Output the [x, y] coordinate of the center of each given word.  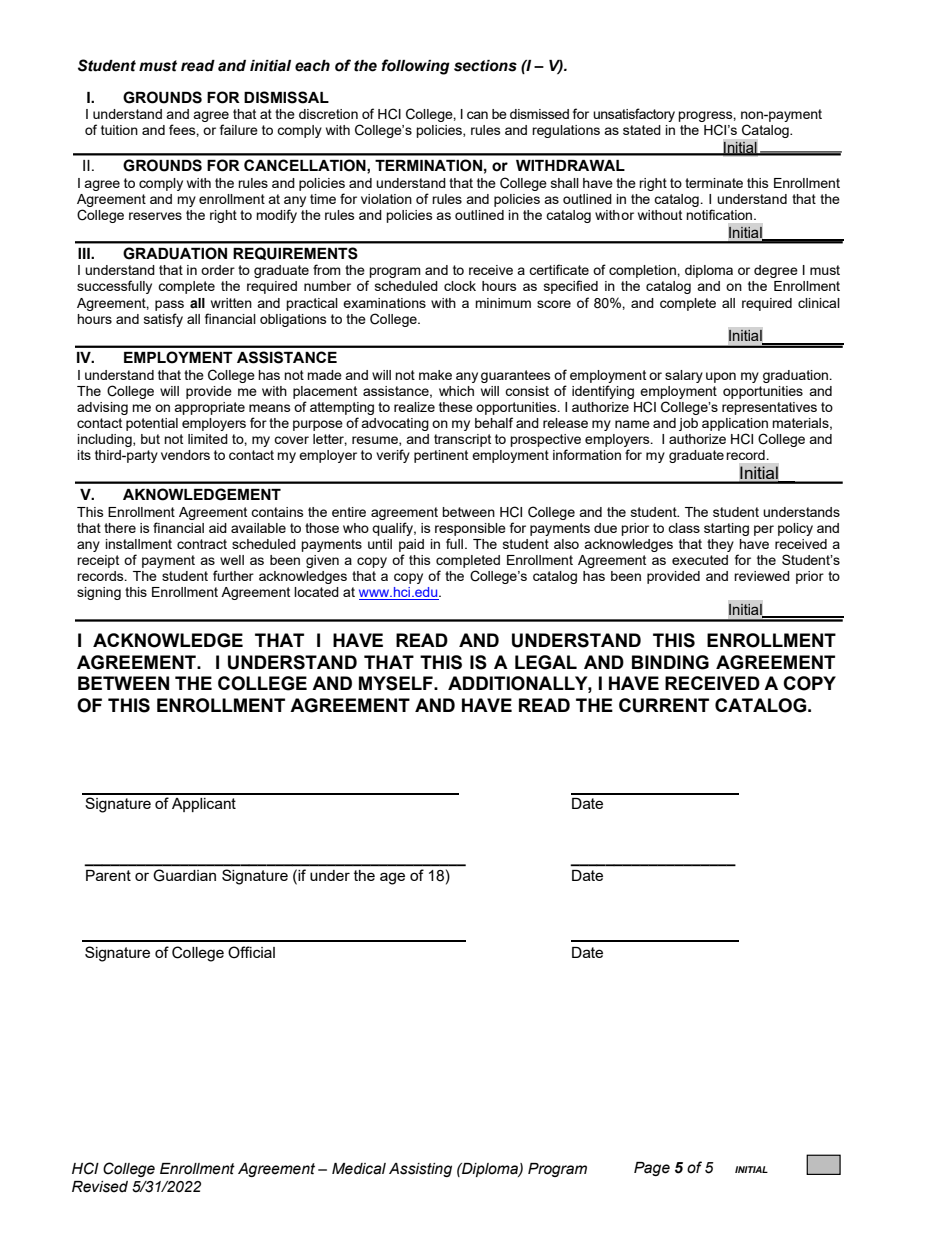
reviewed [762, 576]
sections [485, 66]
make [435, 375]
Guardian [185, 875]
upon [721, 377]
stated [642, 130]
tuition [119, 130]
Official [251, 952]
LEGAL [546, 662]
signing [99, 593]
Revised [100, 1187]
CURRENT [664, 705]
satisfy [163, 320]
